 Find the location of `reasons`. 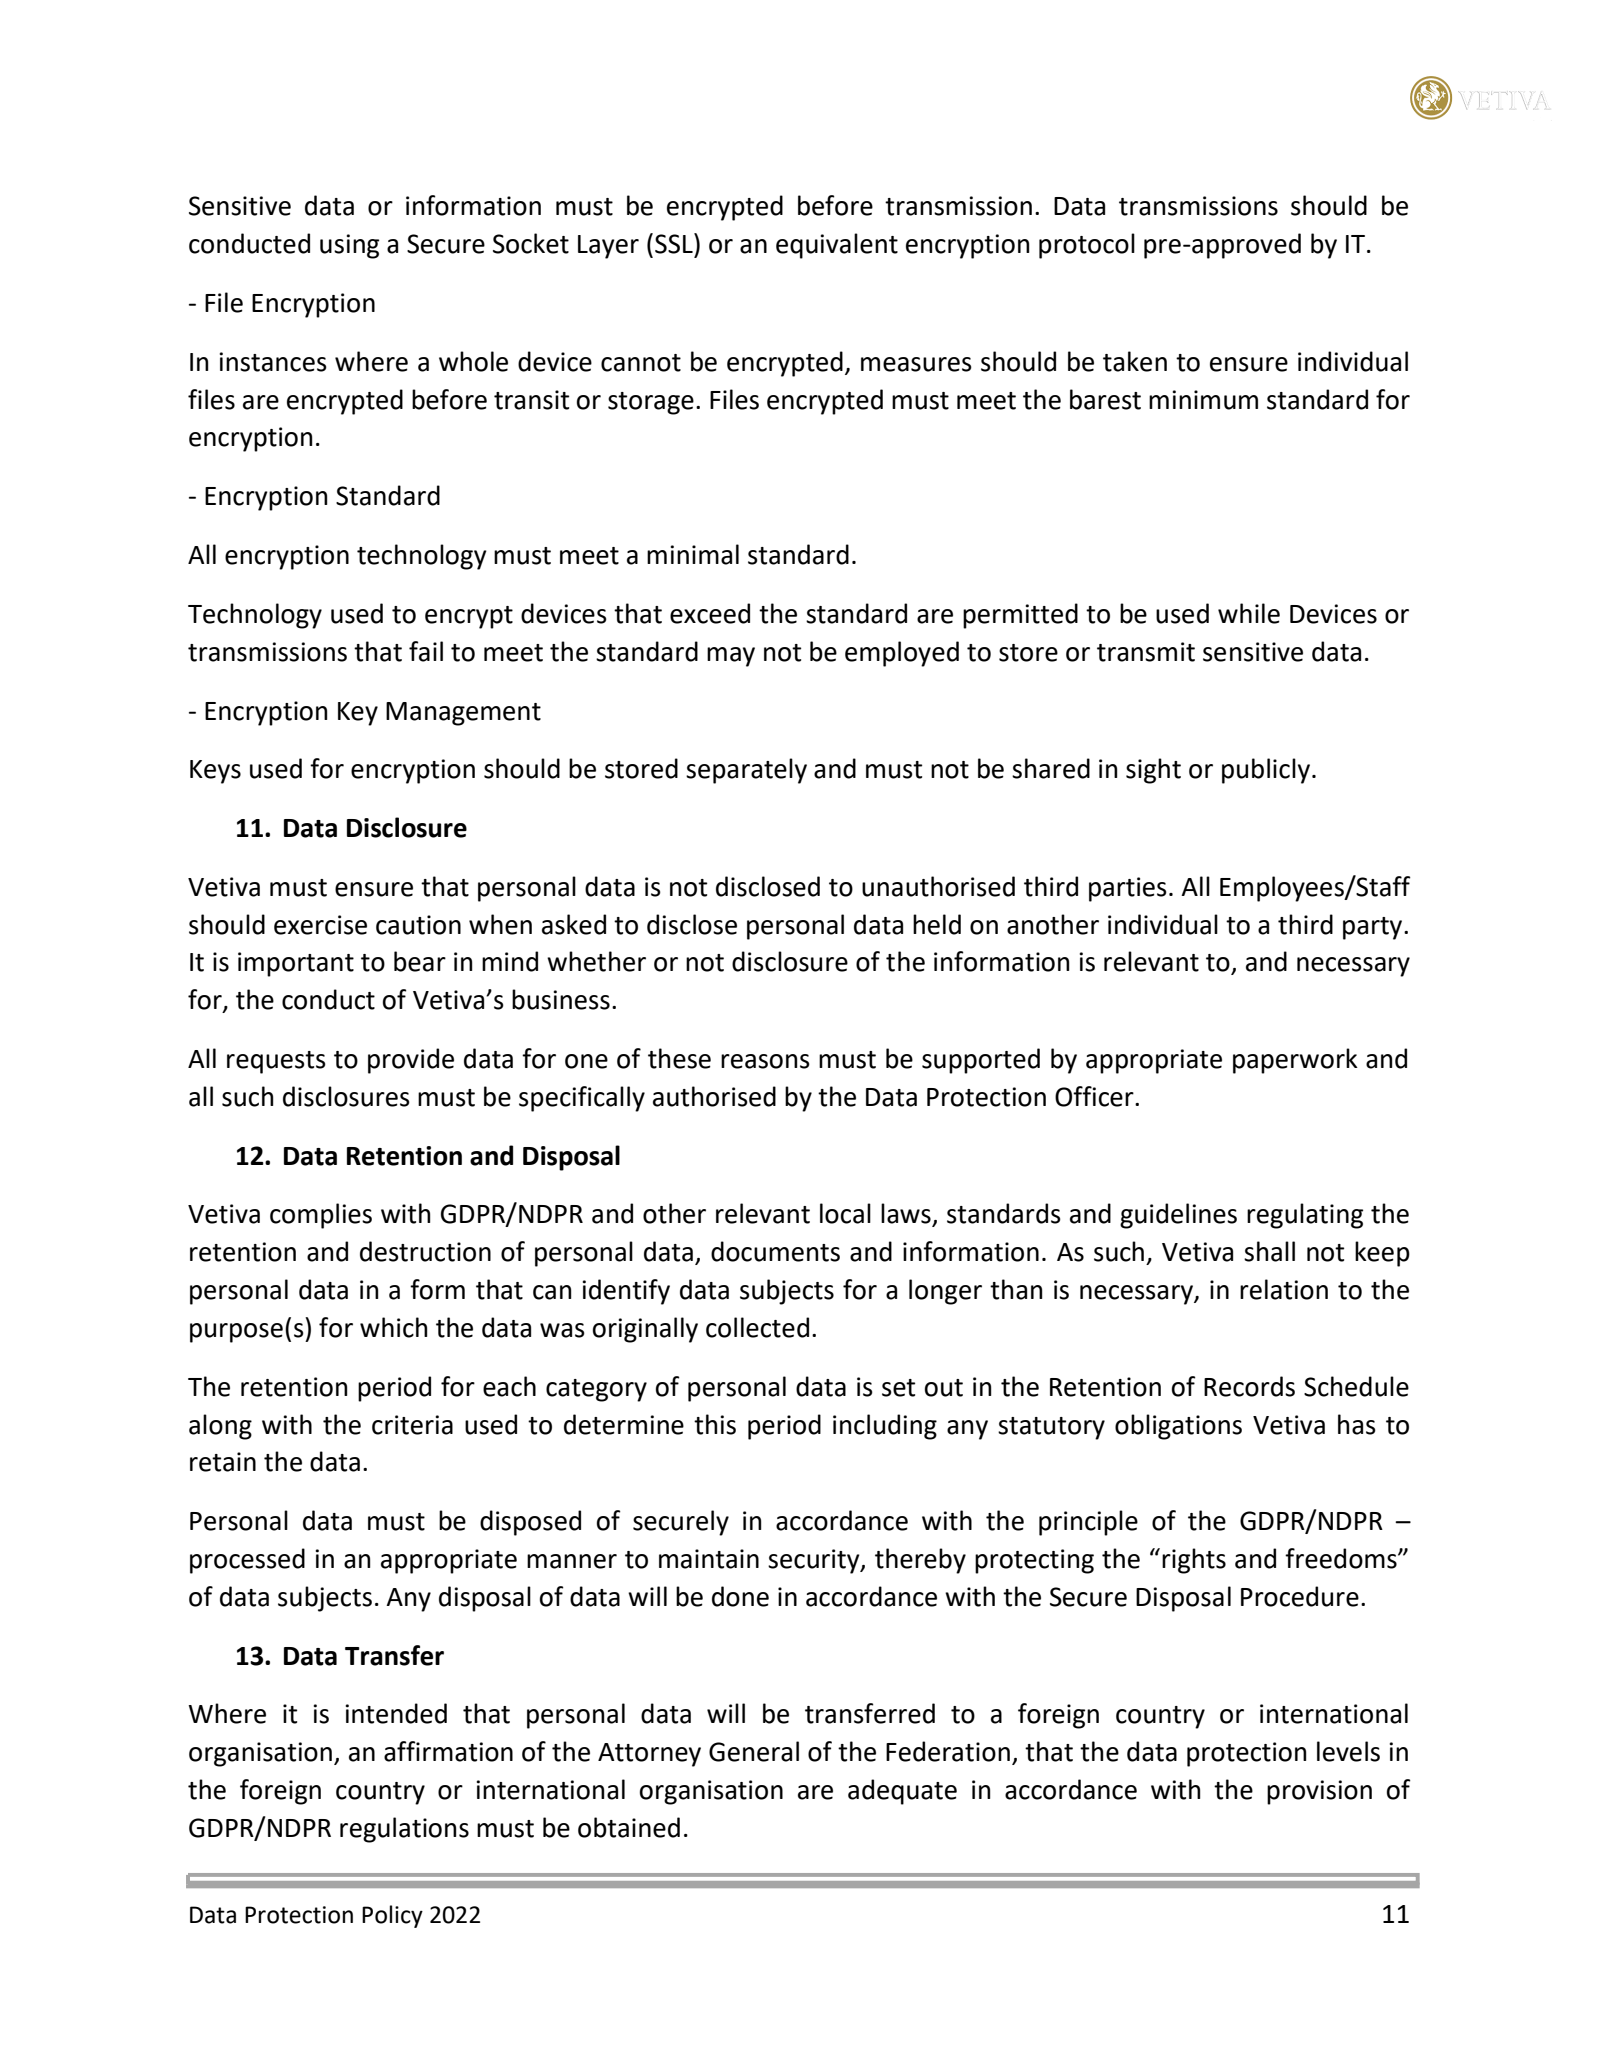

reasons is located at coordinates (765, 1061).
